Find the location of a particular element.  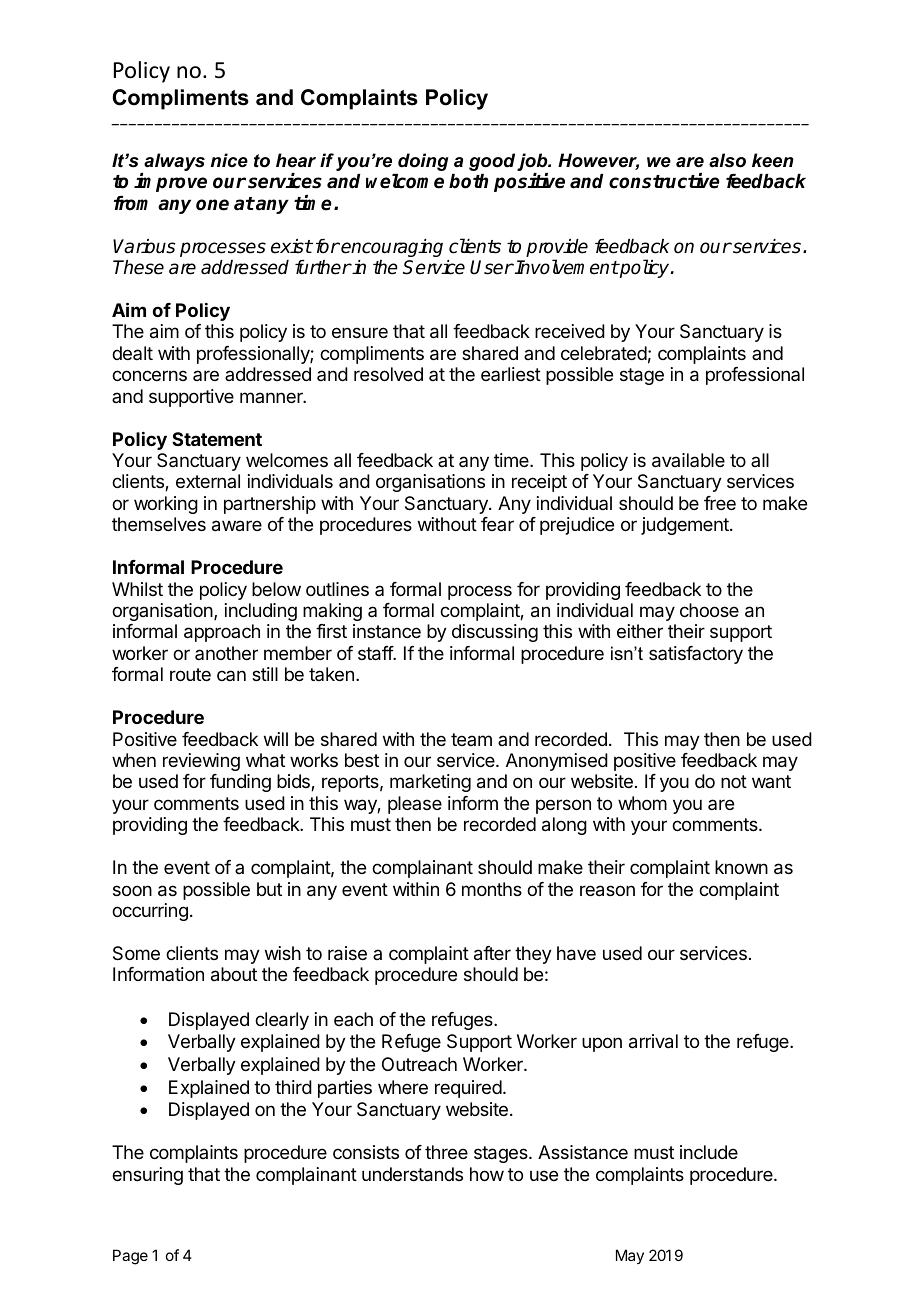

known is located at coordinates (741, 867).
